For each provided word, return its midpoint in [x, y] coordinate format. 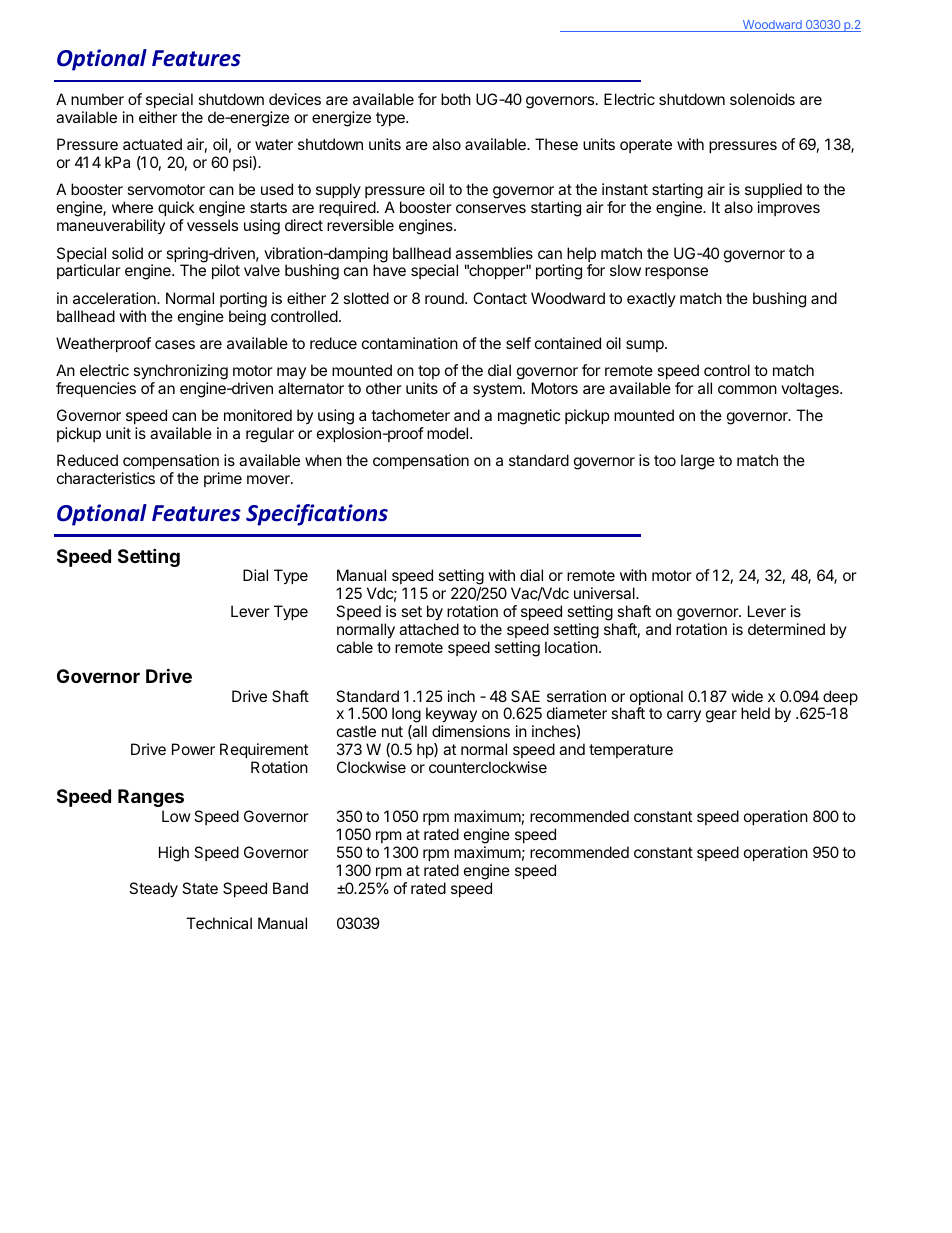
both [456, 99]
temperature [631, 751]
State [200, 888]
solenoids [762, 99]
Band [290, 888]
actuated [152, 144]
